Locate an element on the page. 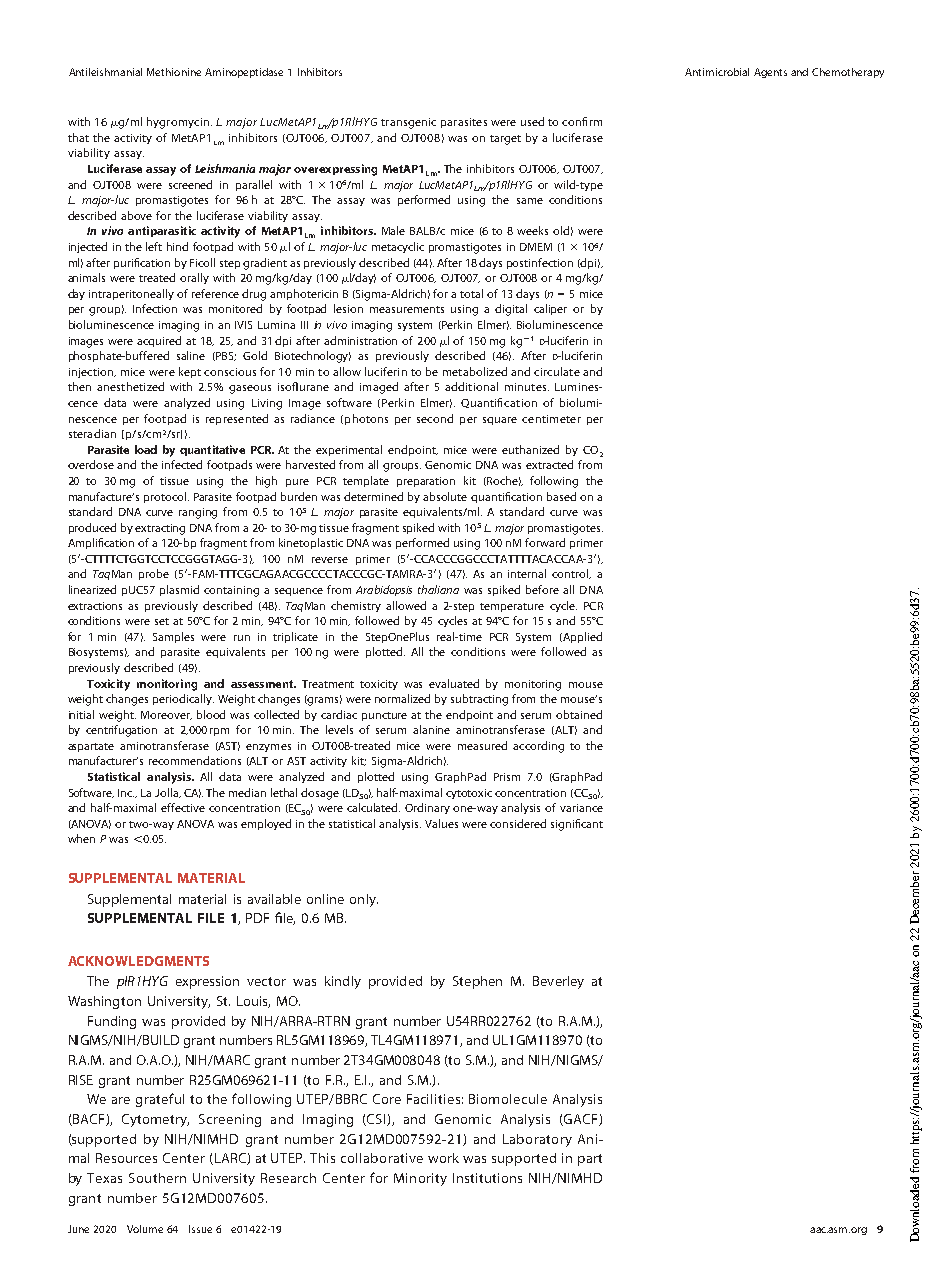 The image size is (952, 1275). control is located at coordinates (571, 574).
